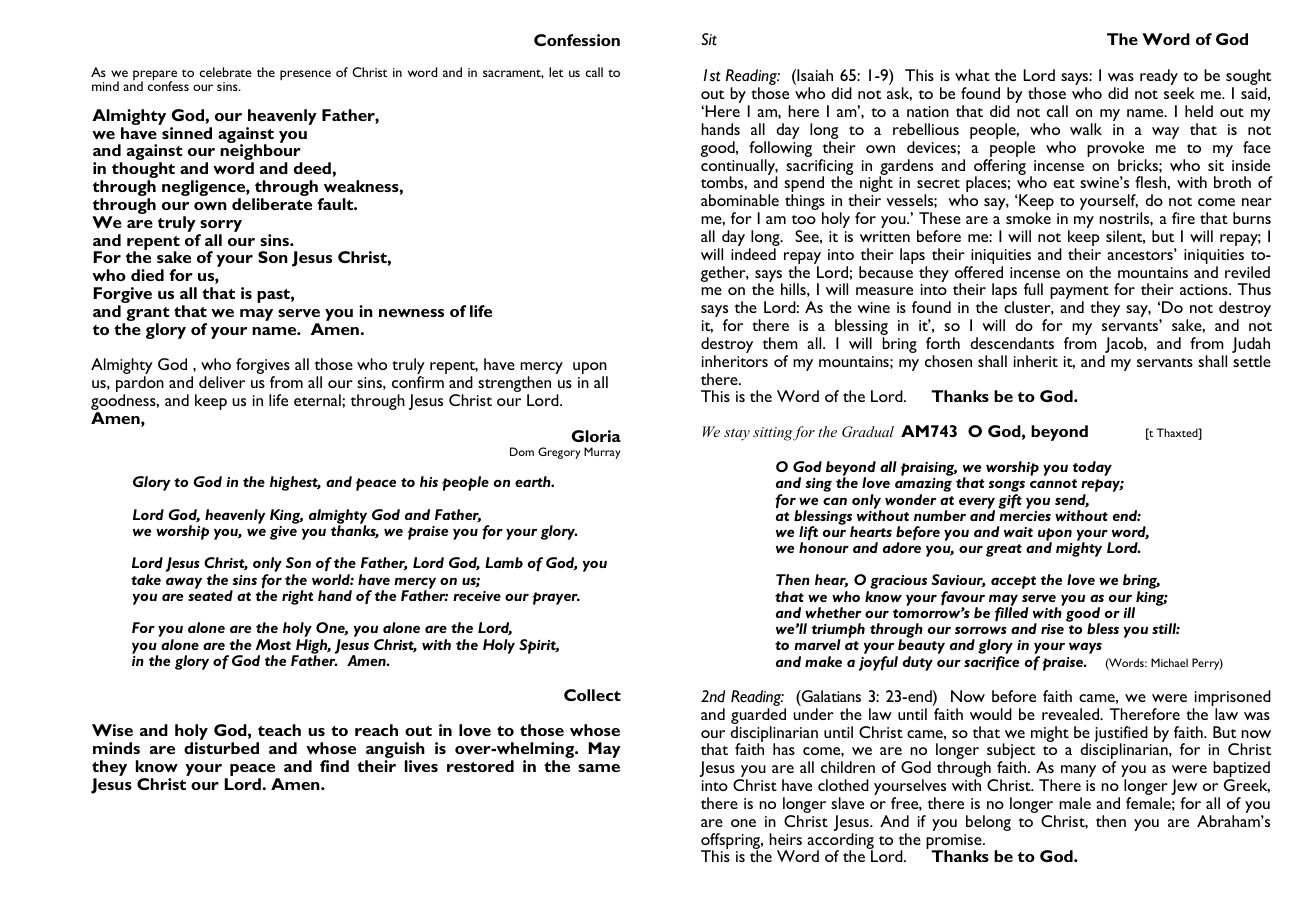 The width and height of the image is (1308, 924). What do you see at coordinates (556, 72) in the image?
I see `let` at bounding box center [556, 72].
